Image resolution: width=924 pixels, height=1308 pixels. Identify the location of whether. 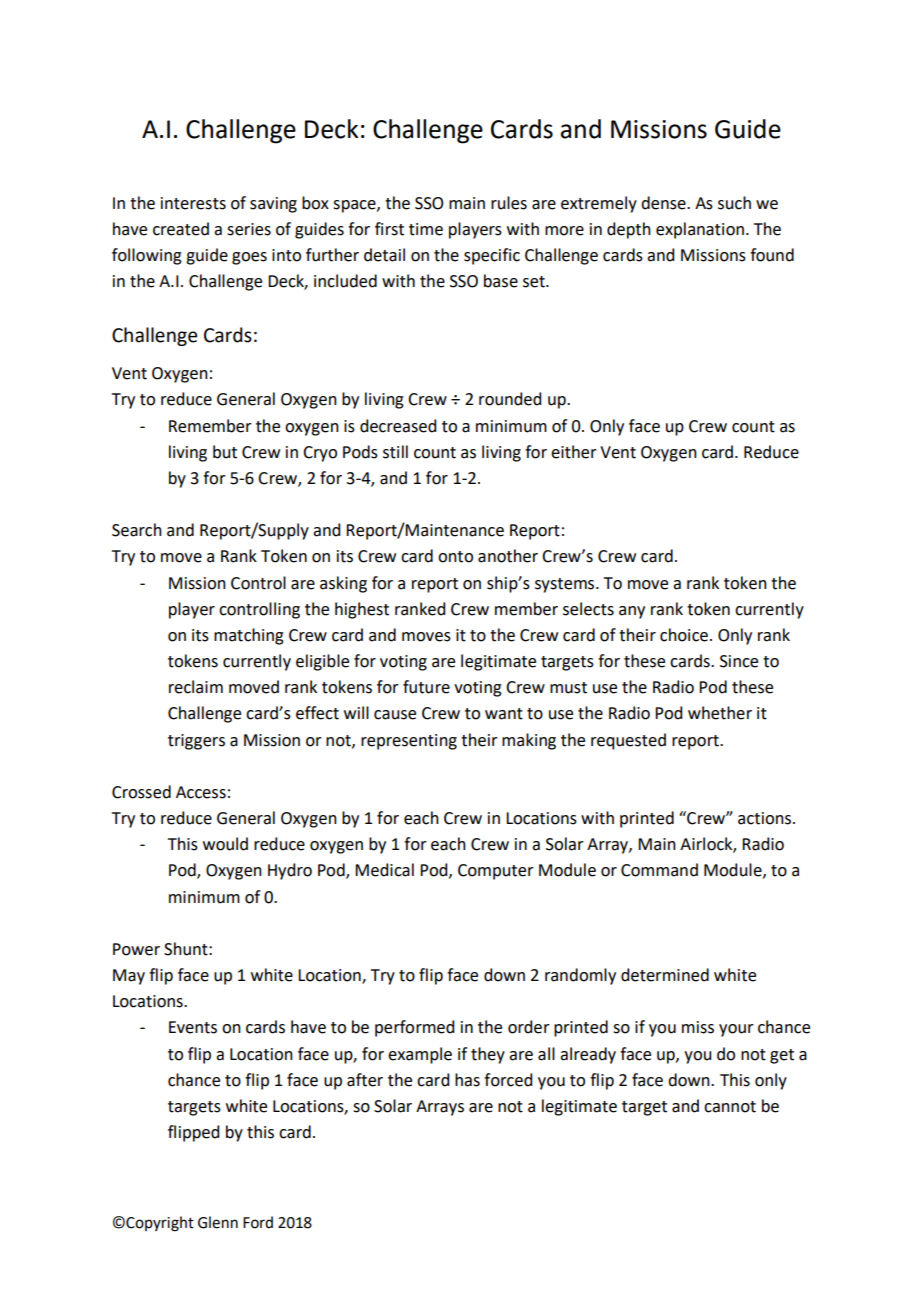
(720, 713).
